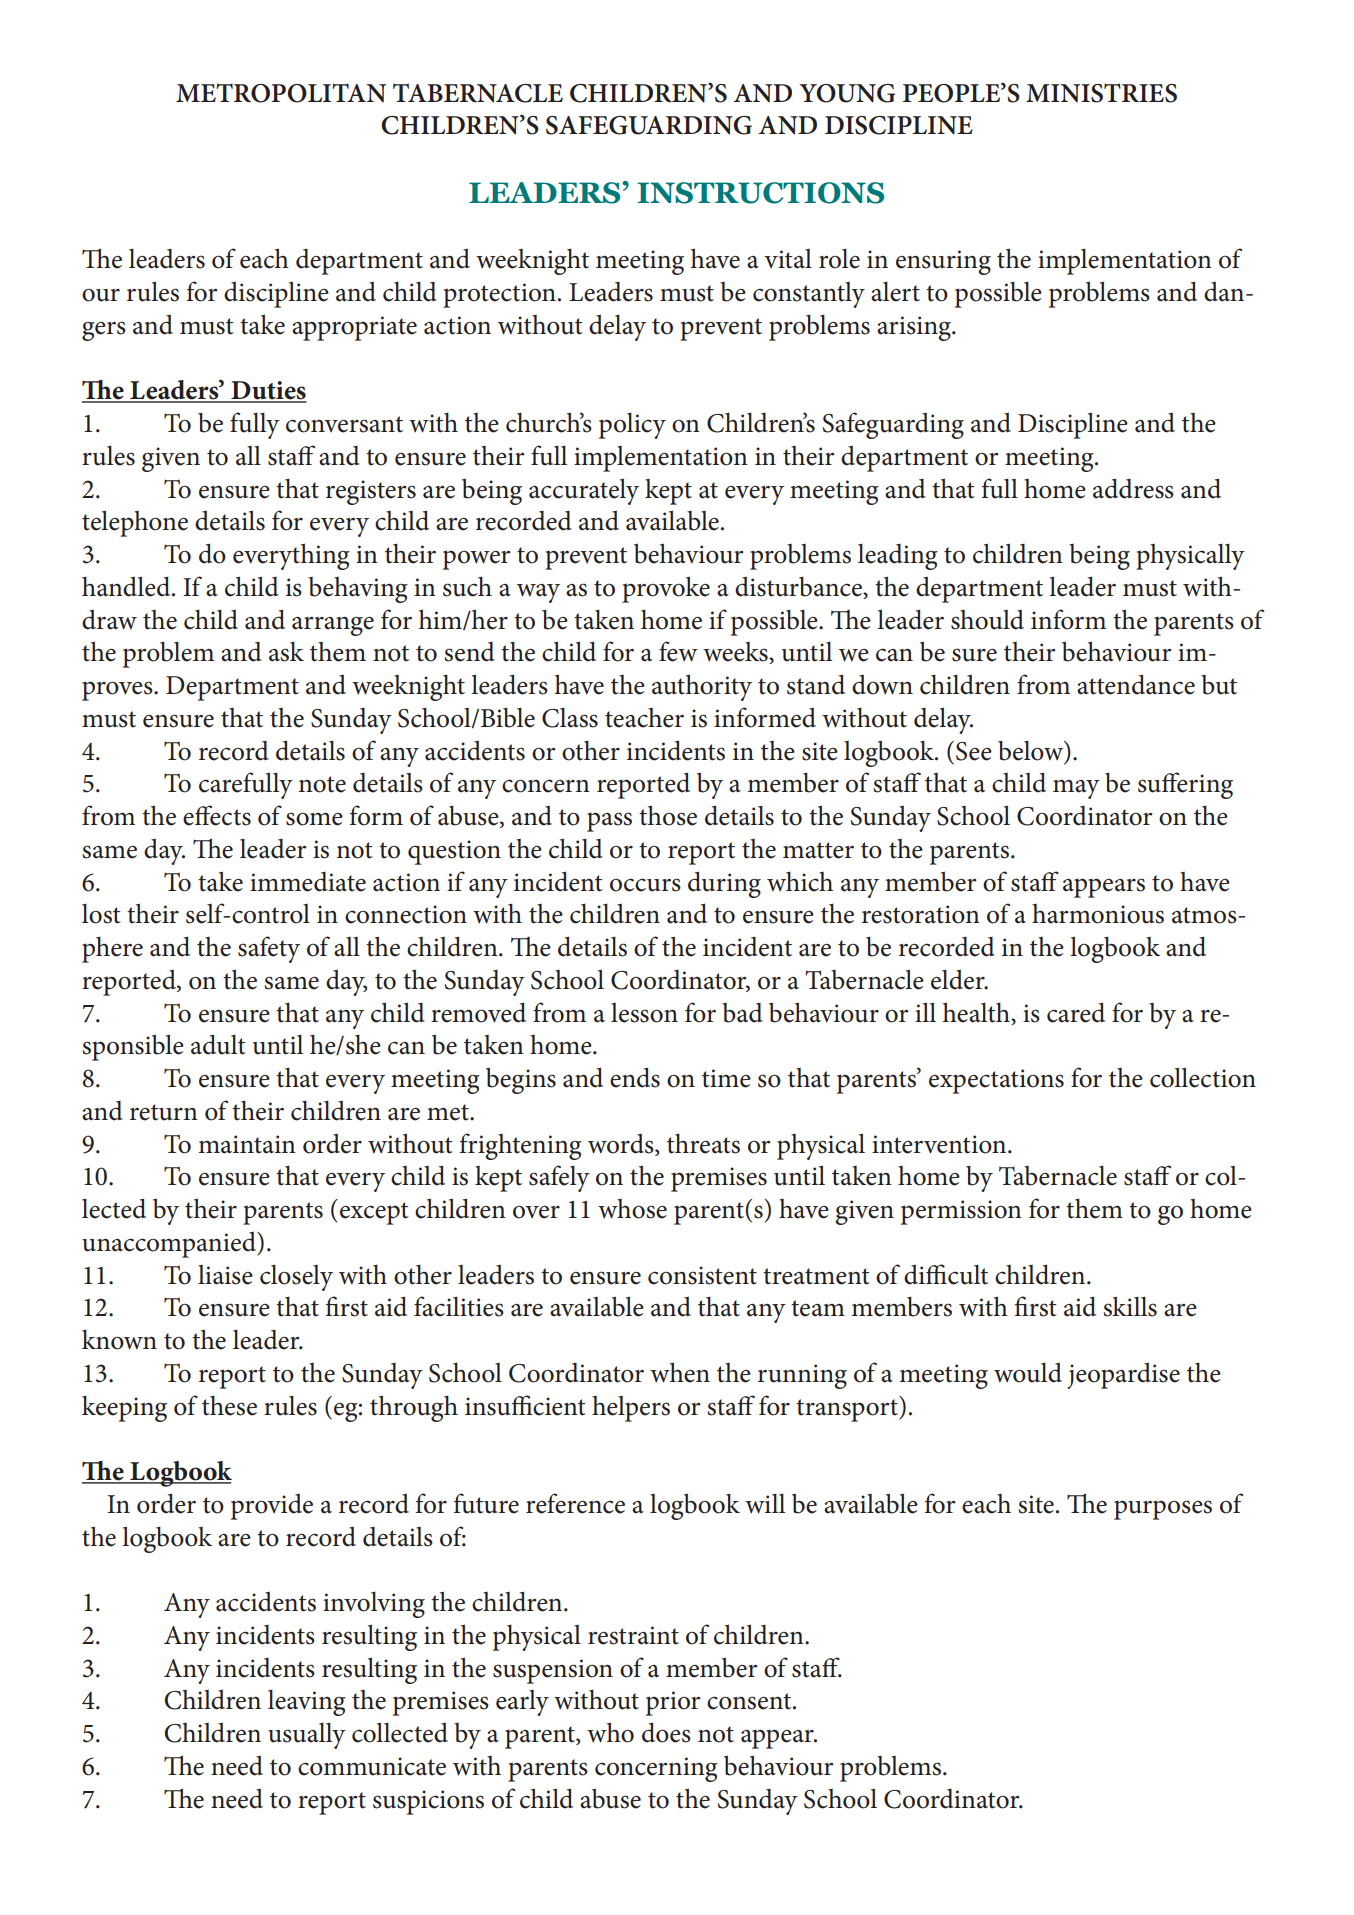  I want to click on harmonious, so click(1098, 914).
